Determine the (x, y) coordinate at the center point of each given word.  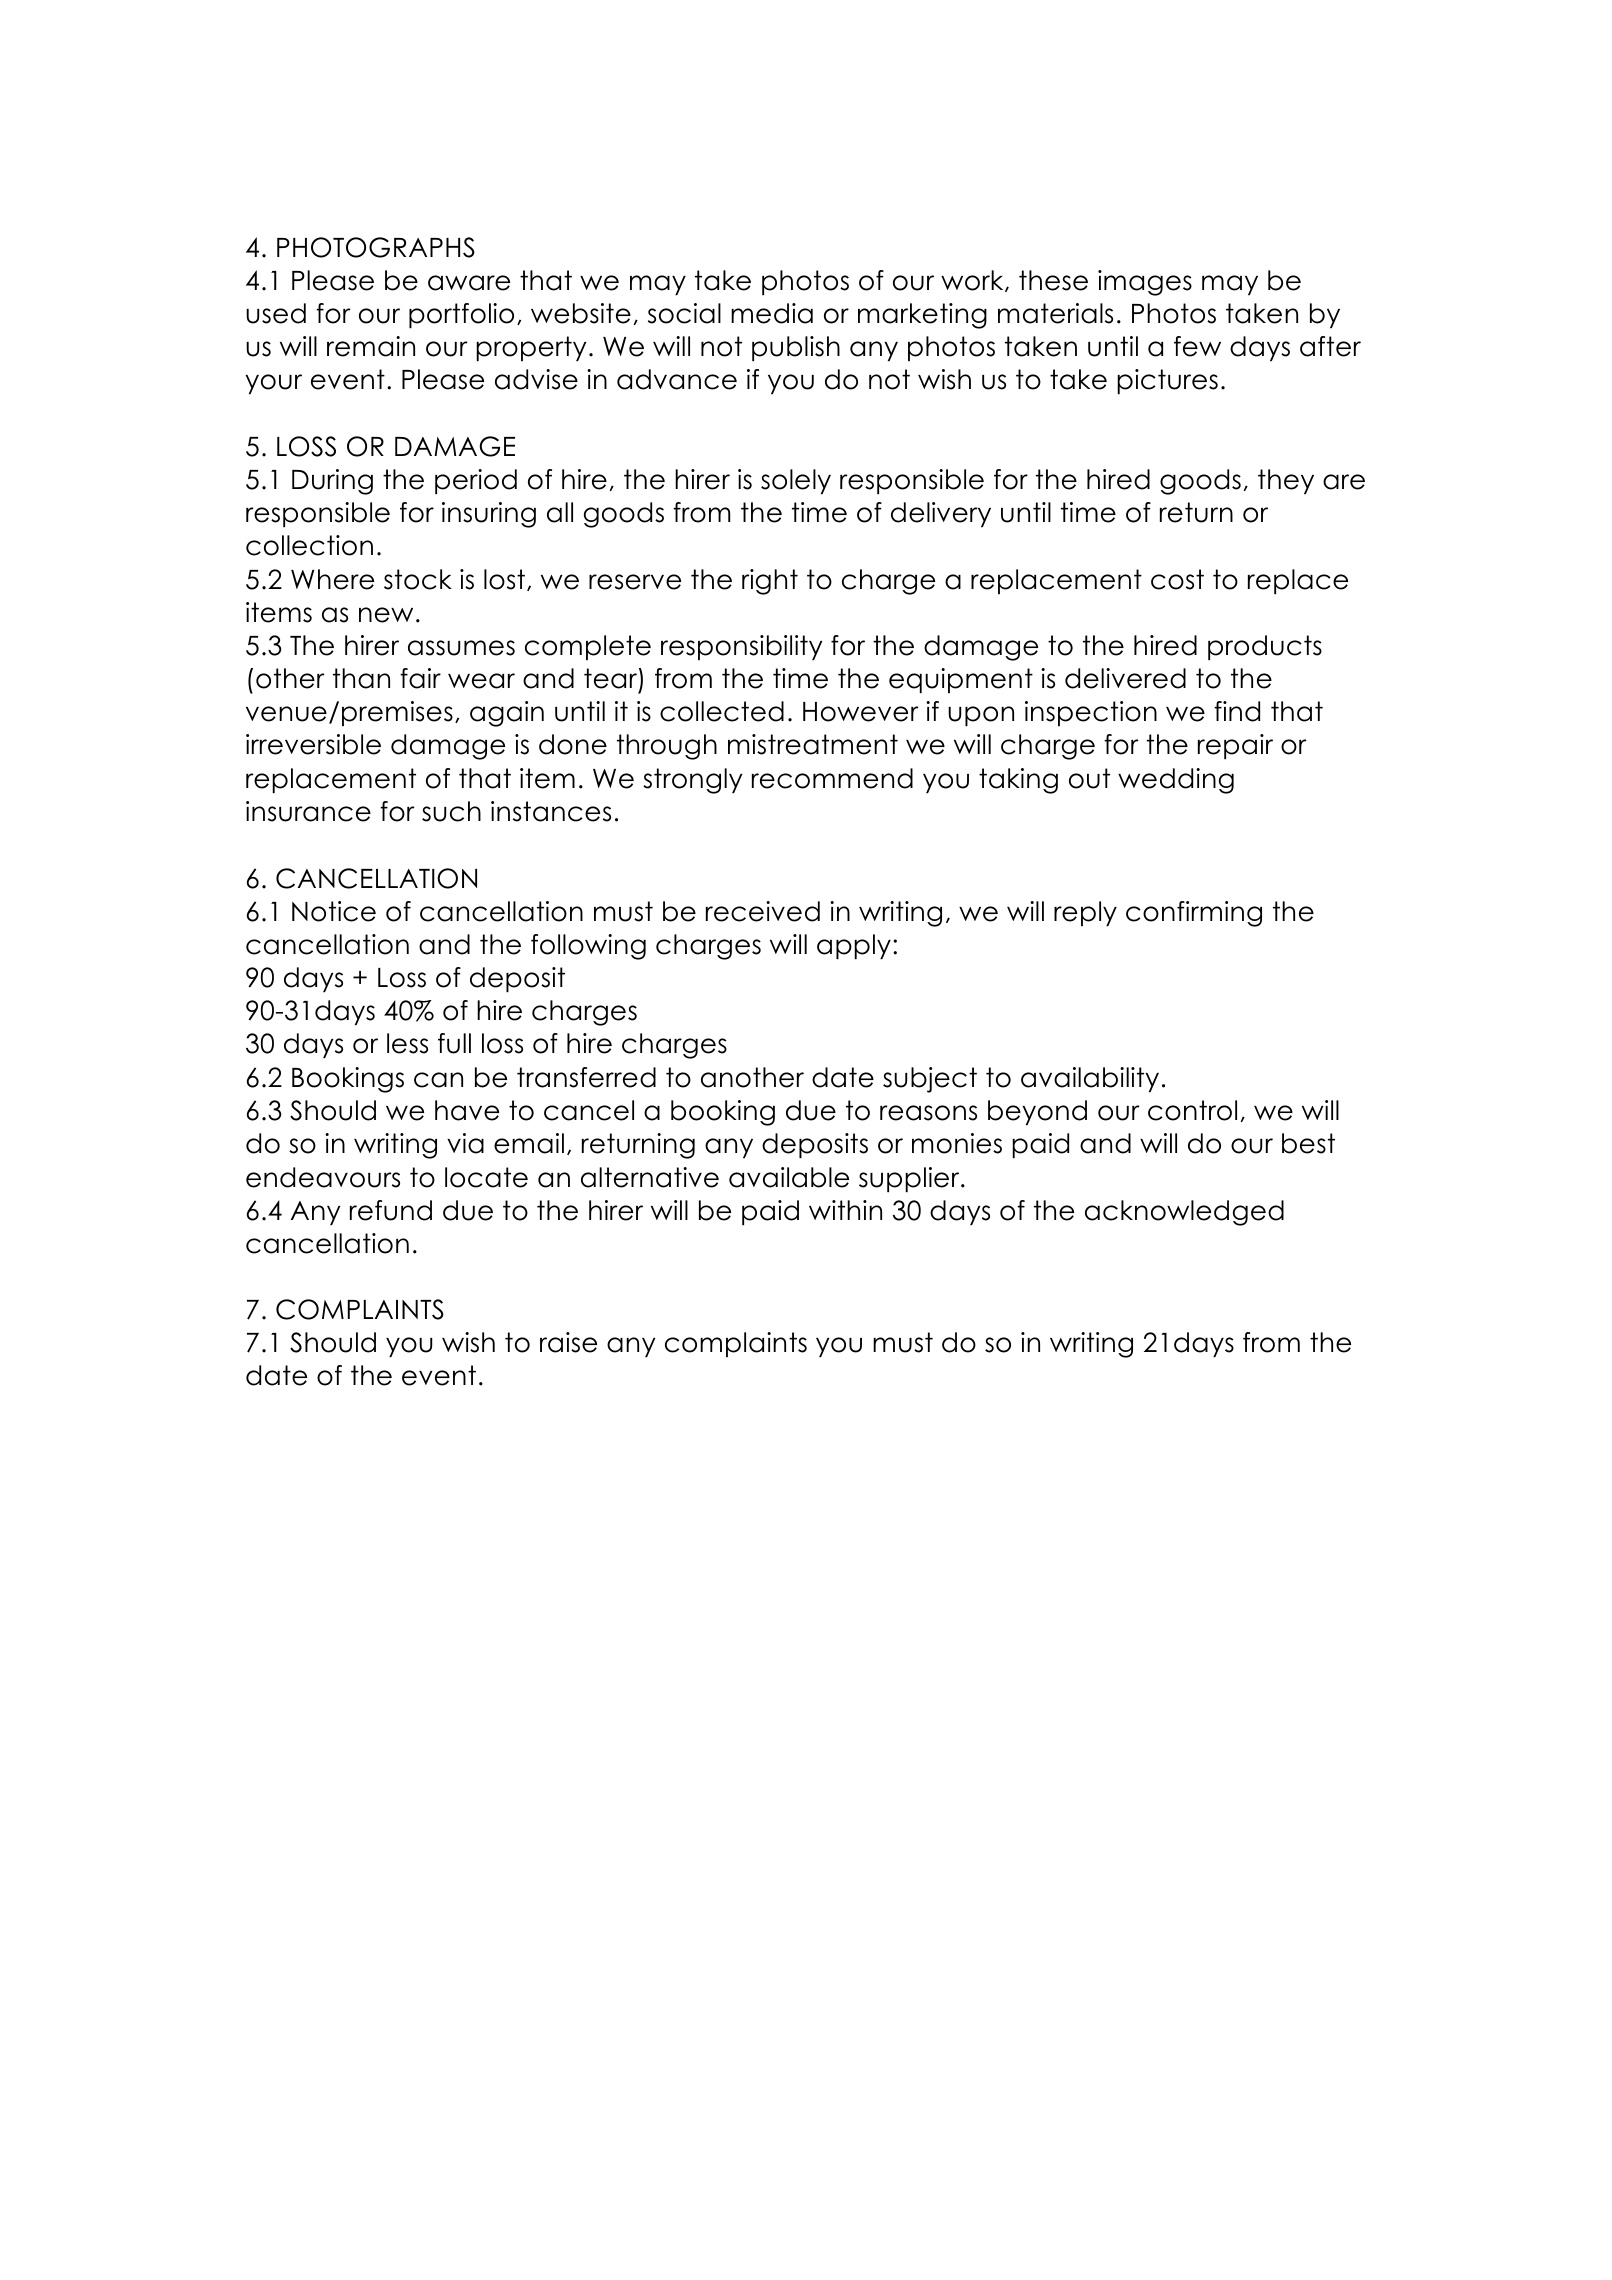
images (1145, 283)
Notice (334, 911)
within (845, 1210)
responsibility (741, 647)
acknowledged (1184, 1213)
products (1265, 647)
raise (568, 1342)
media (772, 313)
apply (854, 946)
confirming (1194, 914)
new (386, 615)
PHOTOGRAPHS (376, 247)
